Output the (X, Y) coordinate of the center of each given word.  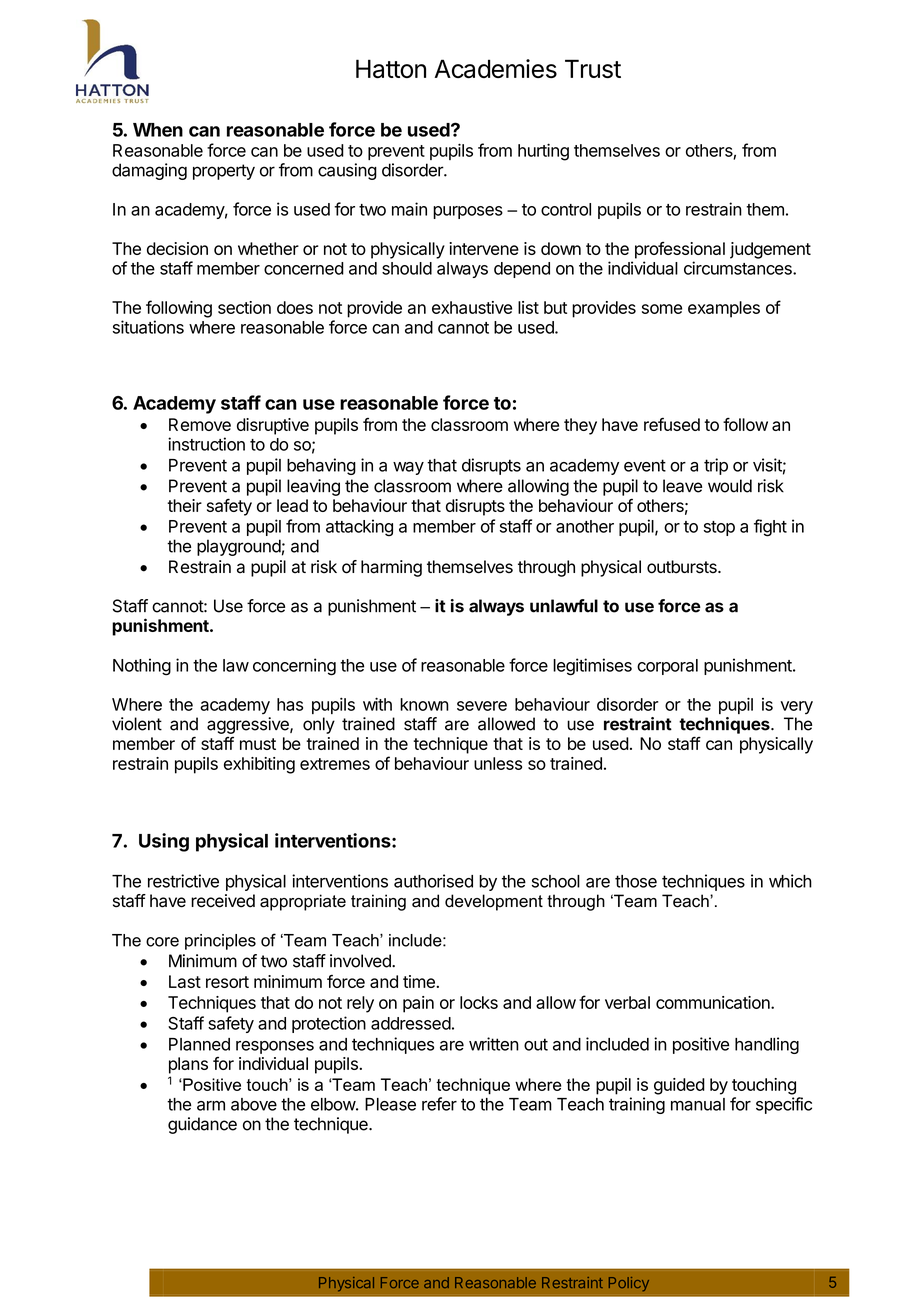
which (790, 881)
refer (439, 1104)
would (730, 486)
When (158, 130)
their (184, 505)
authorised (433, 881)
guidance (202, 1125)
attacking (359, 528)
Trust (593, 68)
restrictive (183, 881)
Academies (495, 69)
